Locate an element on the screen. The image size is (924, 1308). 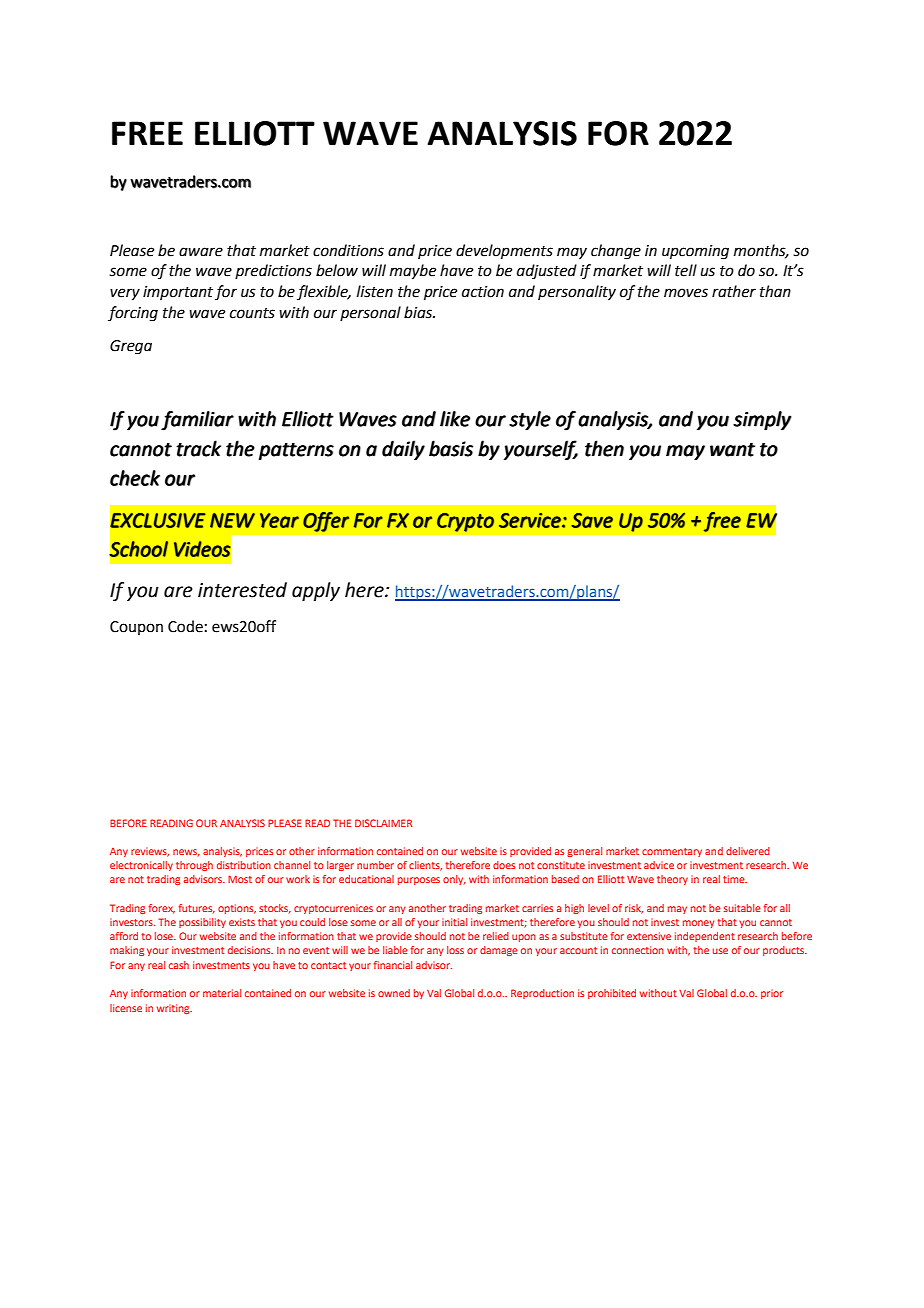
tell is located at coordinates (686, 270).
